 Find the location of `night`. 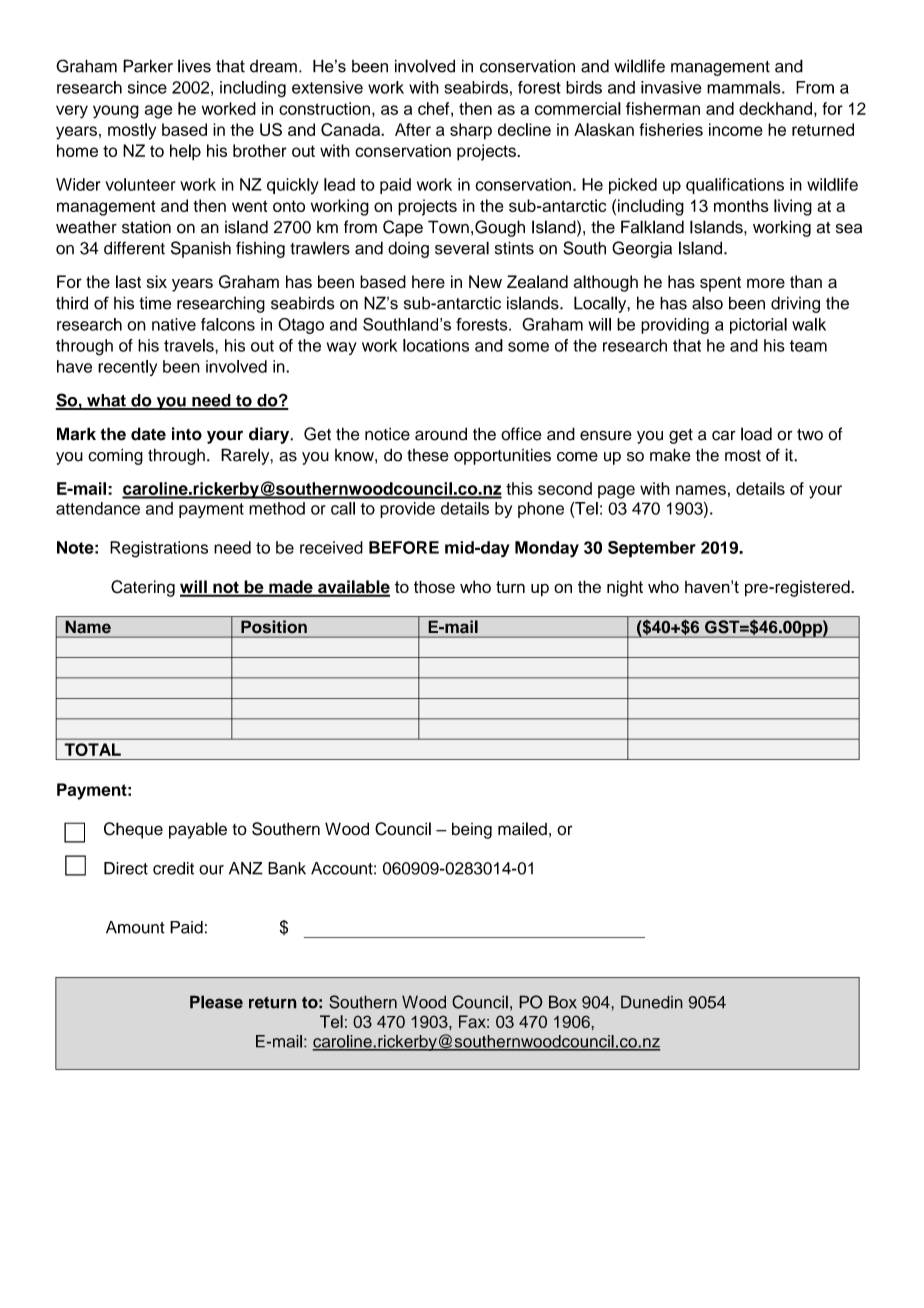

night is located at coordinates (625, 588).
